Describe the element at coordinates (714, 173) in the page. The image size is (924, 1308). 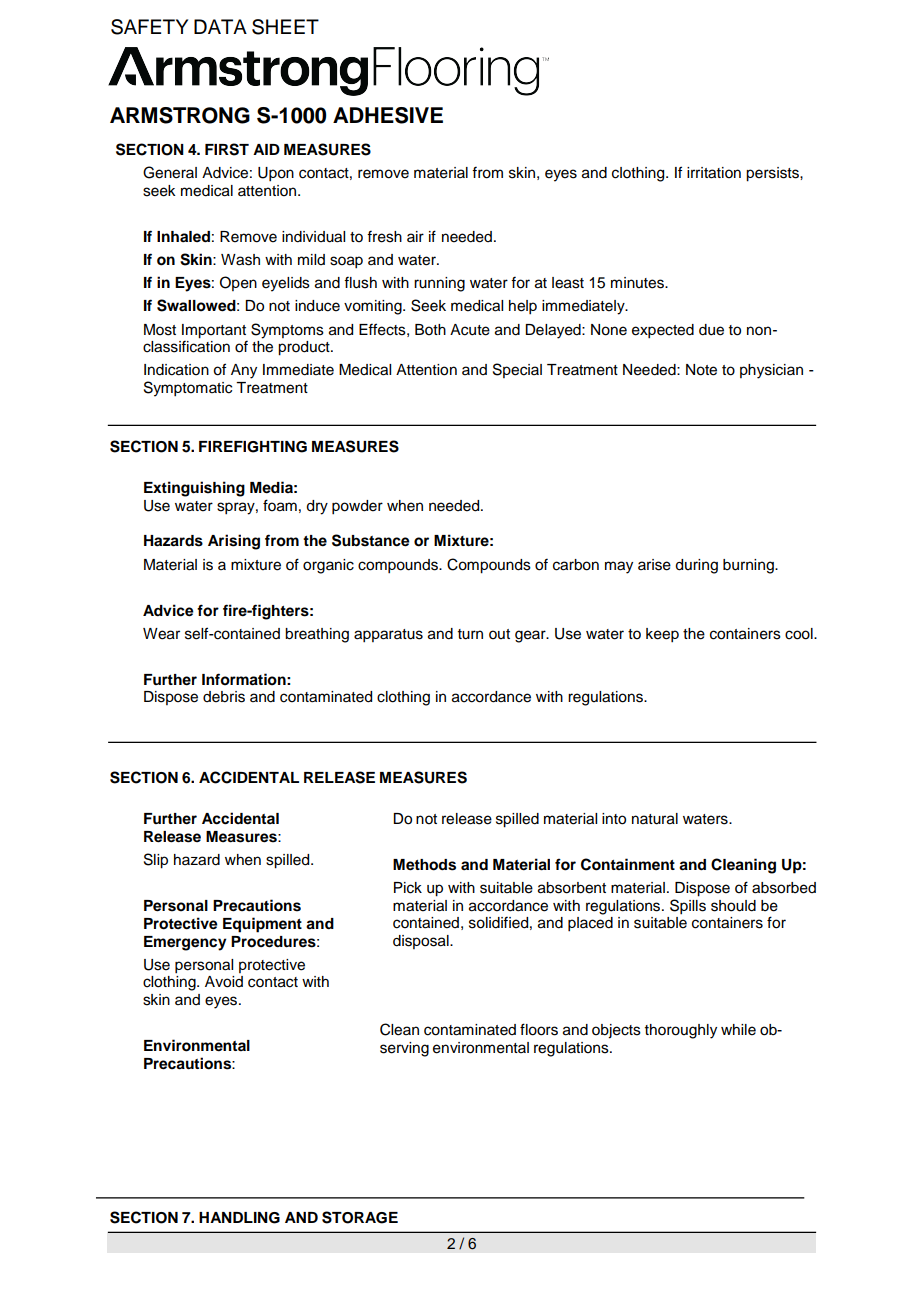
I see `irritation` at that location.
